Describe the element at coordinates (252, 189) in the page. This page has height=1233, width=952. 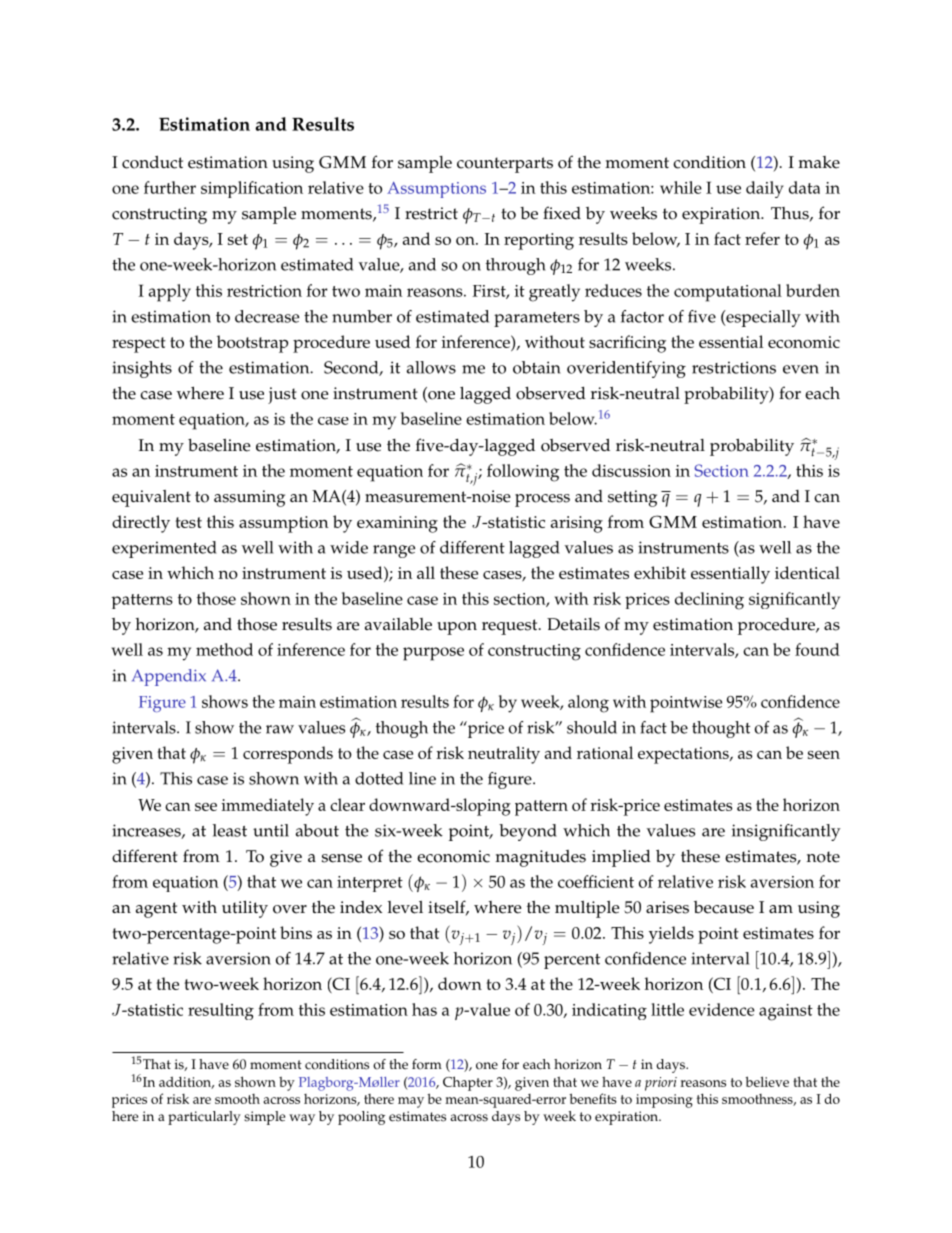
I see `simplification` at that location.
